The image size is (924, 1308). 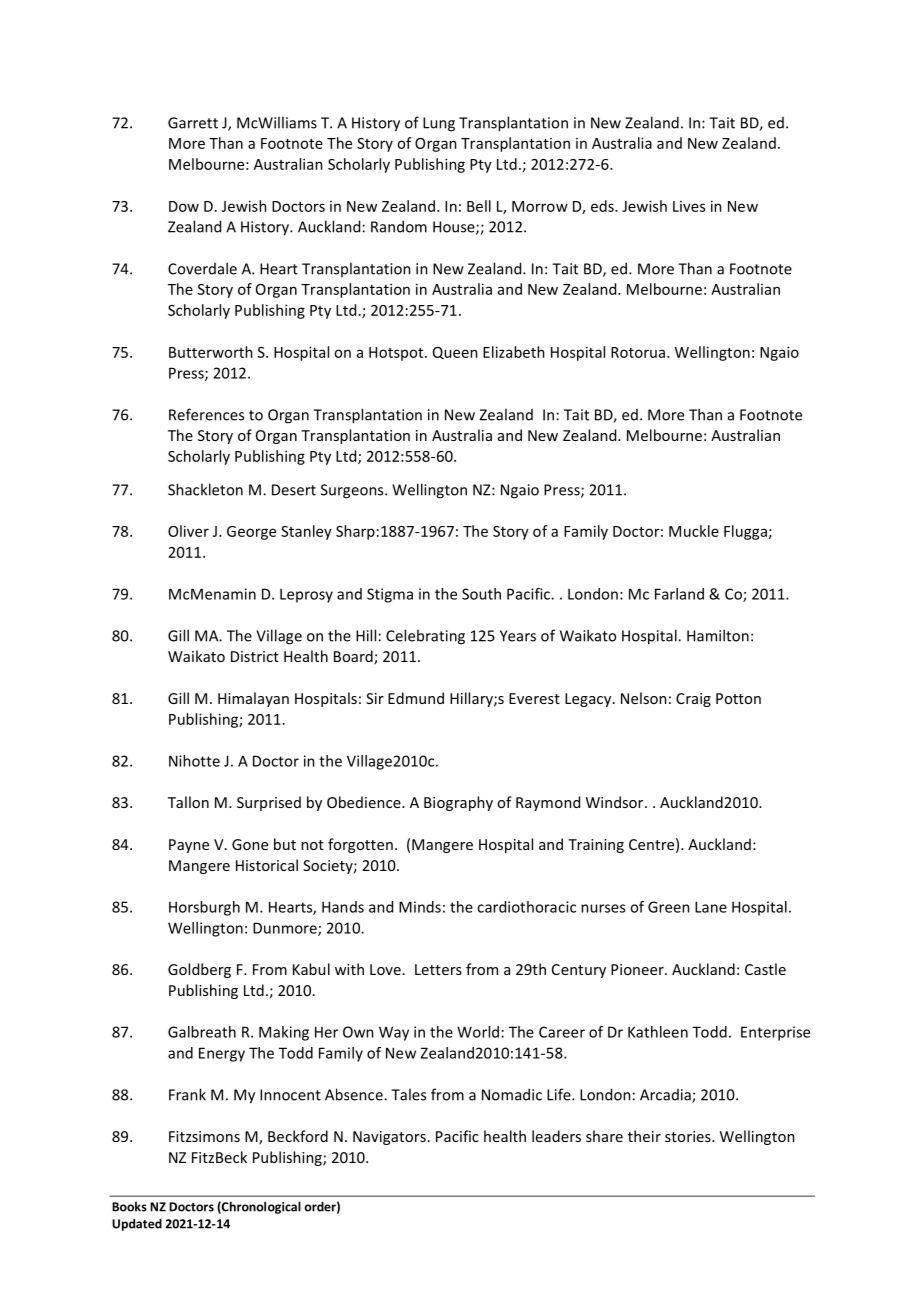 What do you see at coordinates (439, 124) in the screenshot?
I see `Lung` at bounding box center [439, 124].
